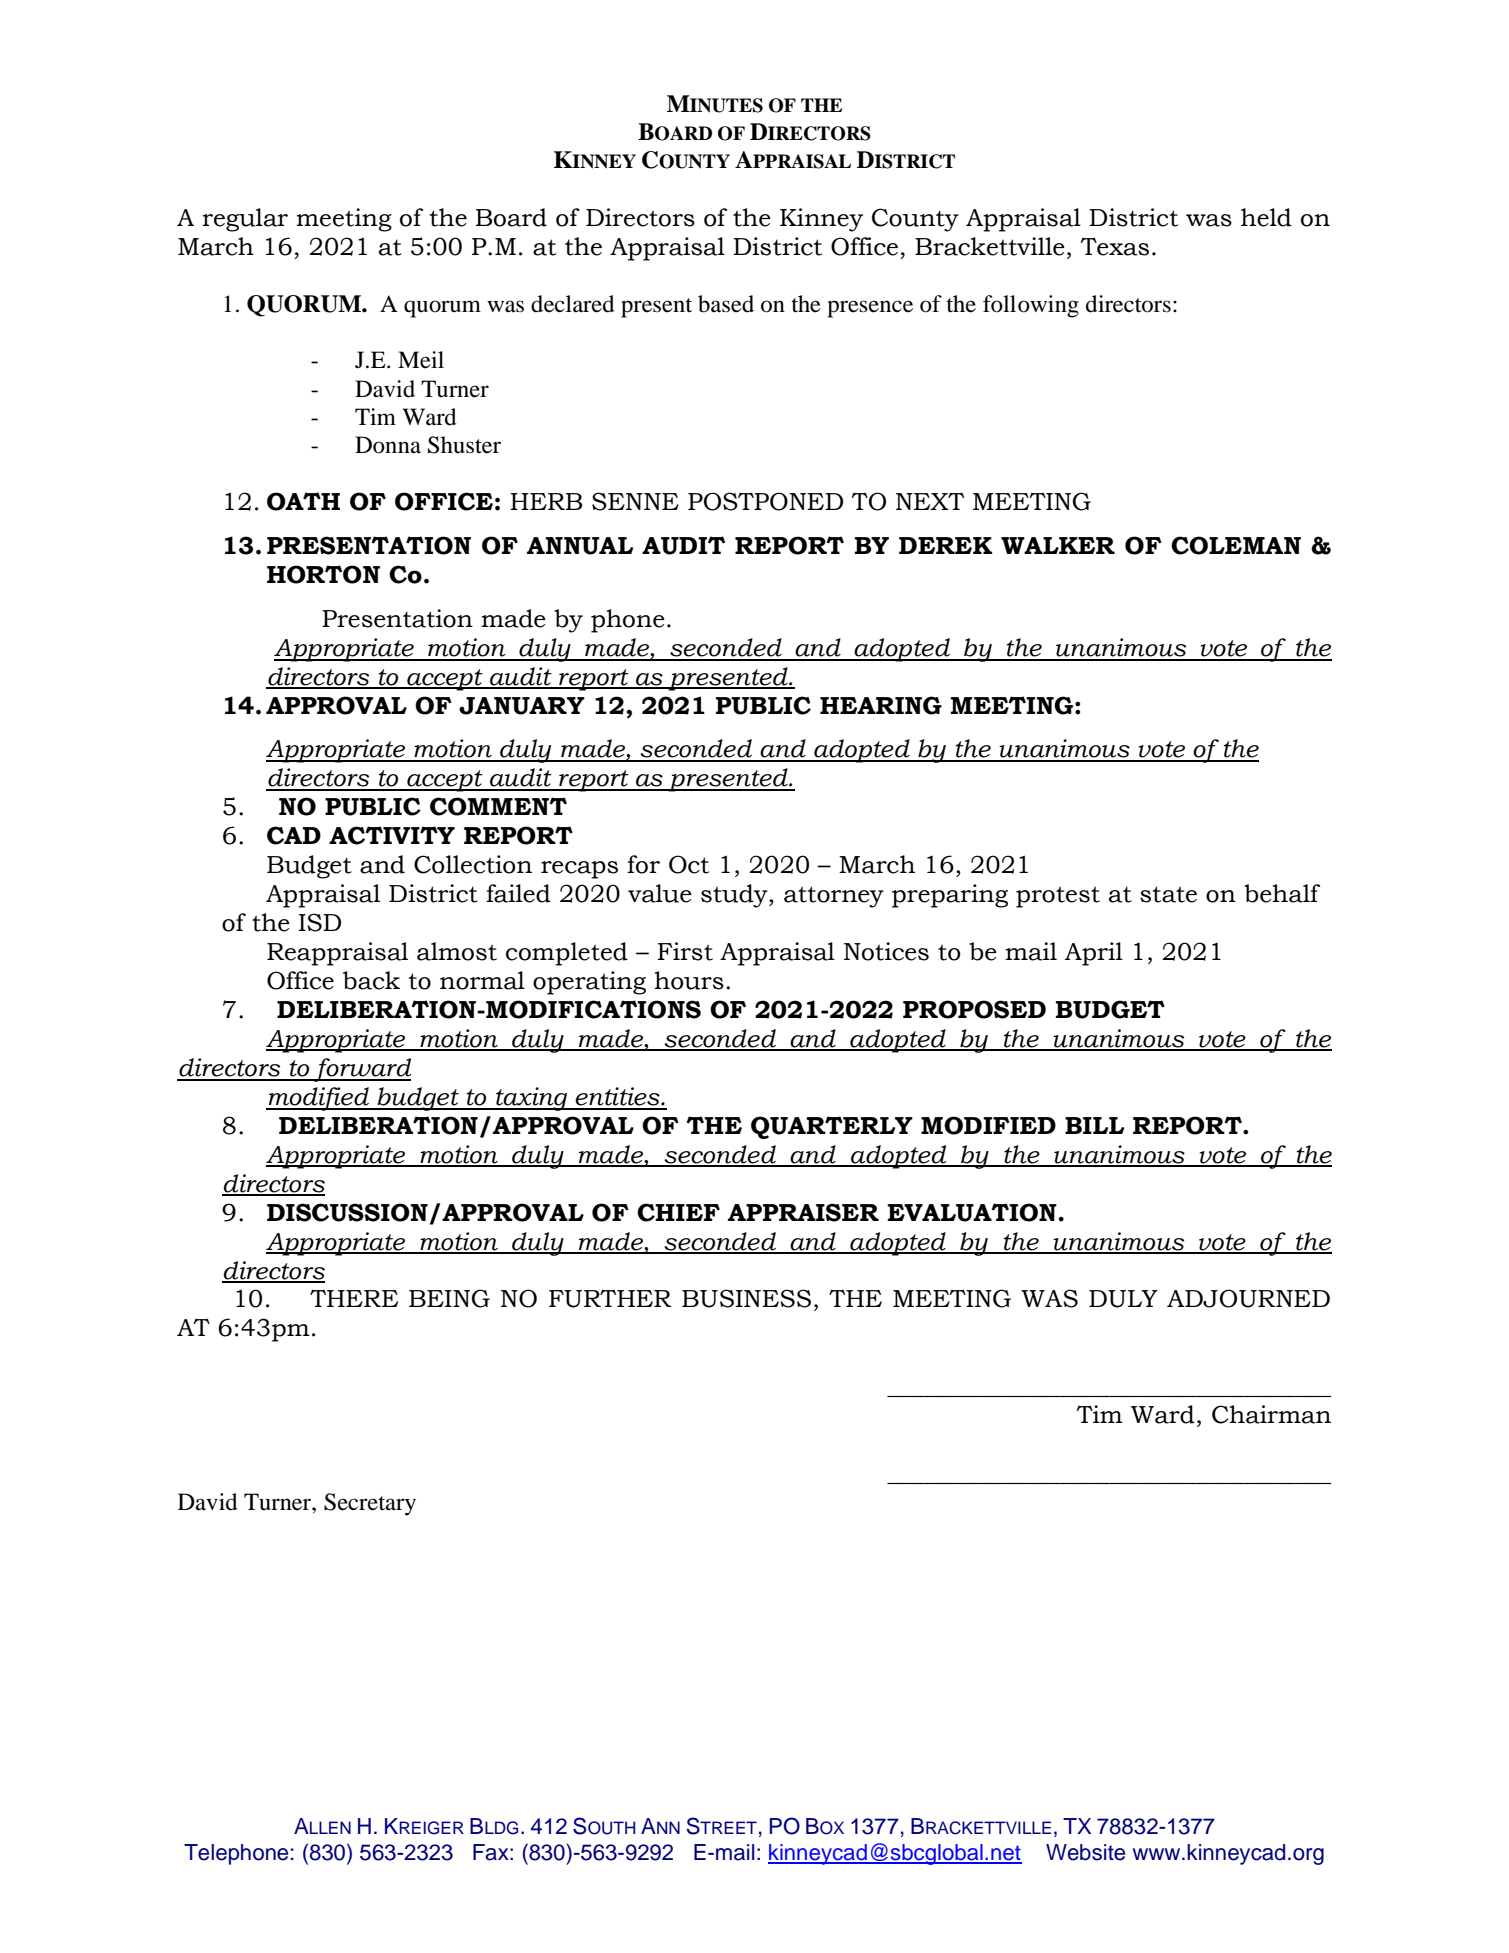 This screenshot has width=1509, height=1953. What do you see at coordinates (1094, 954) in the screenshot?
I see `April` at bounding box center [1094, 954].
